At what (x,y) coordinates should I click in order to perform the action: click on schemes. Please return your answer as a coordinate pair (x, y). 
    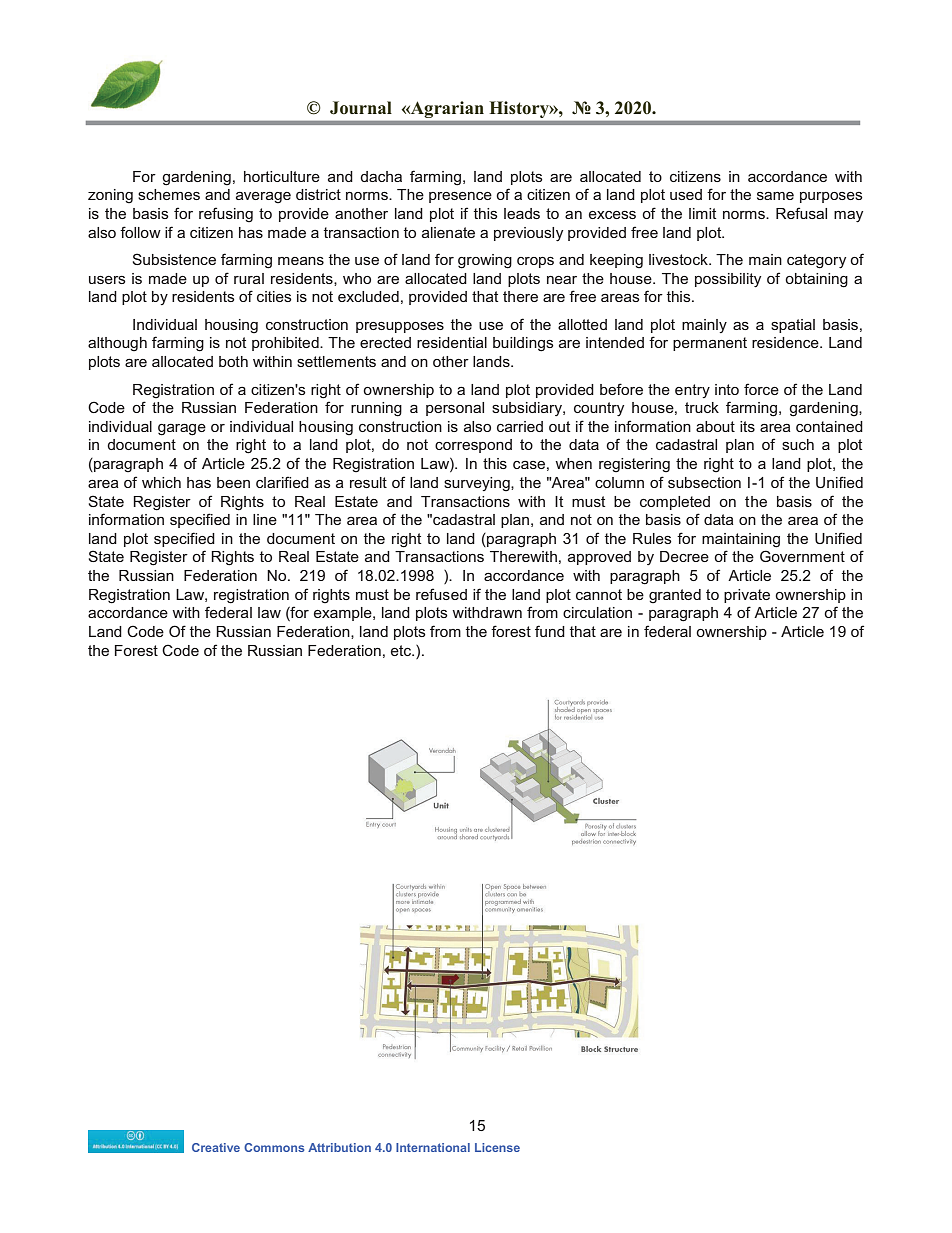
    Looking at the image, I should click on (169, 194).
